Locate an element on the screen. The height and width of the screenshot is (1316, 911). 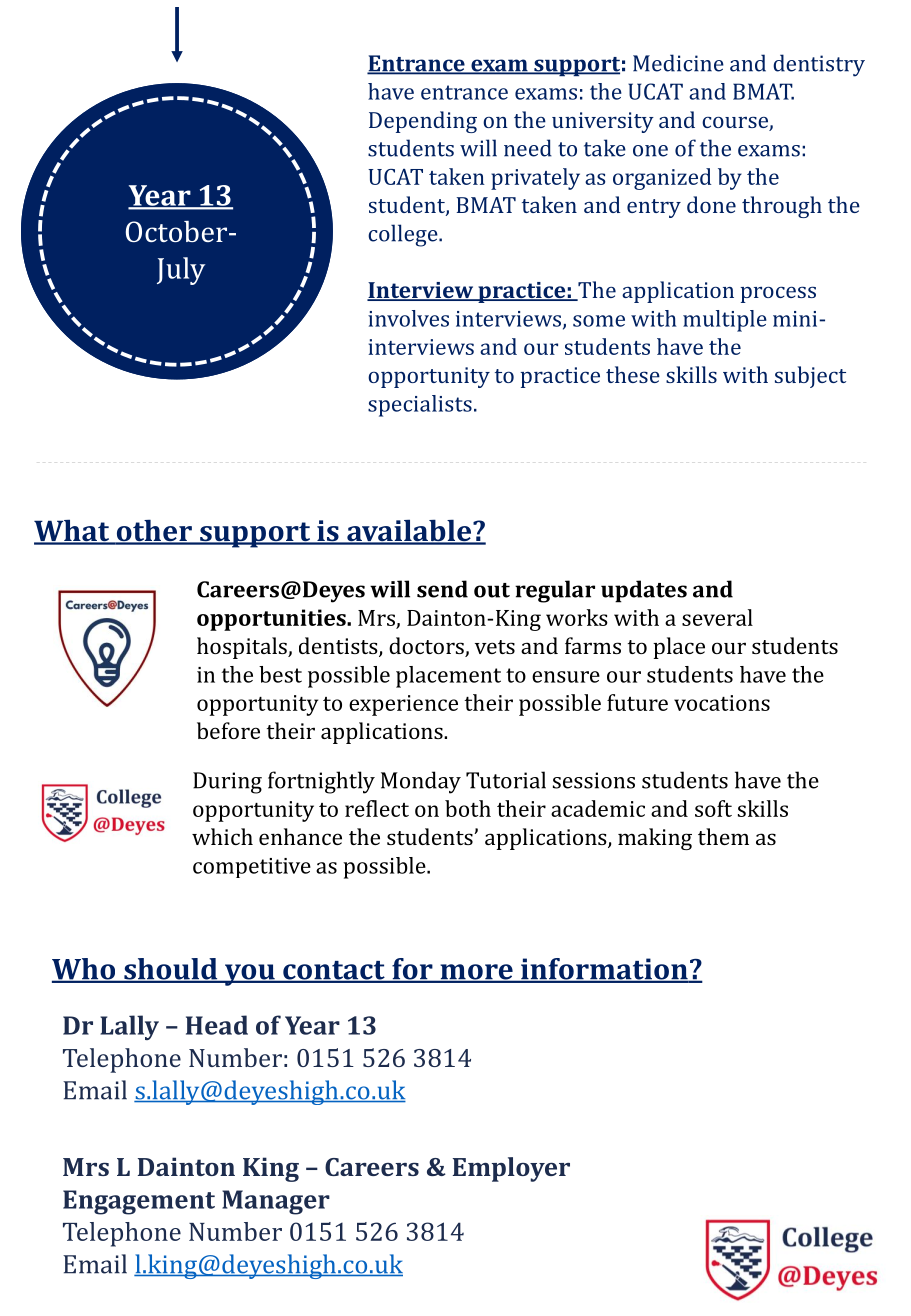
information is located at coordinates (604, 970).
